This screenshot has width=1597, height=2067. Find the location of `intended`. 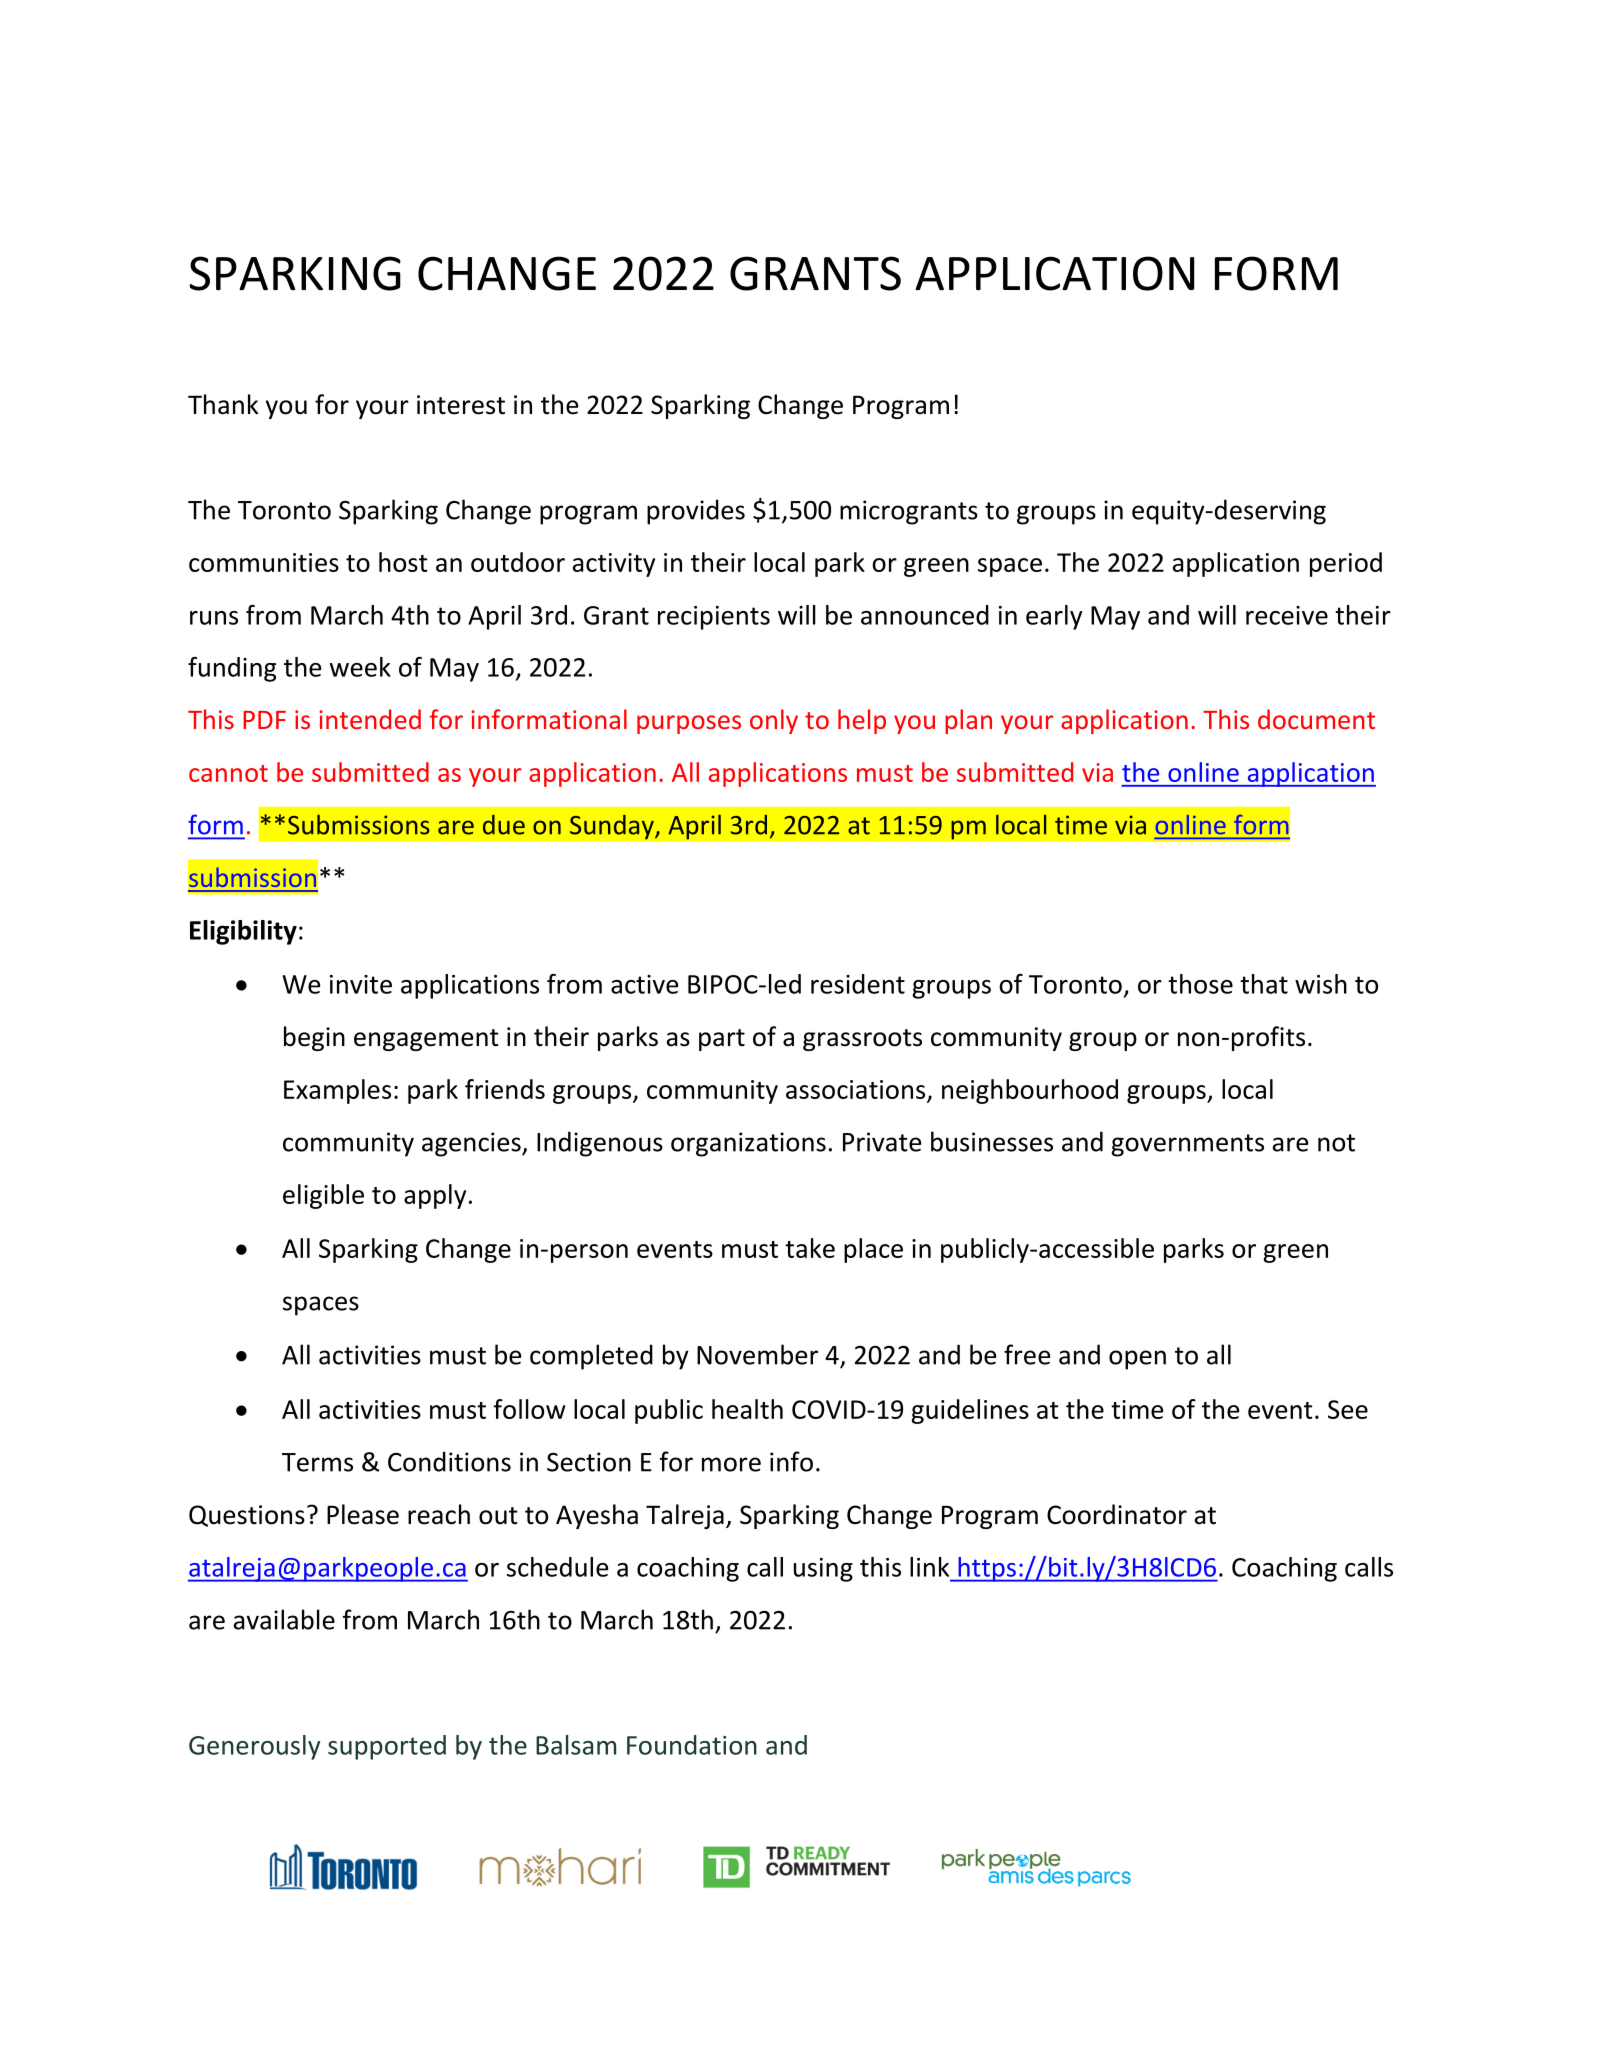

intended is located at coordinates (370, 719).
